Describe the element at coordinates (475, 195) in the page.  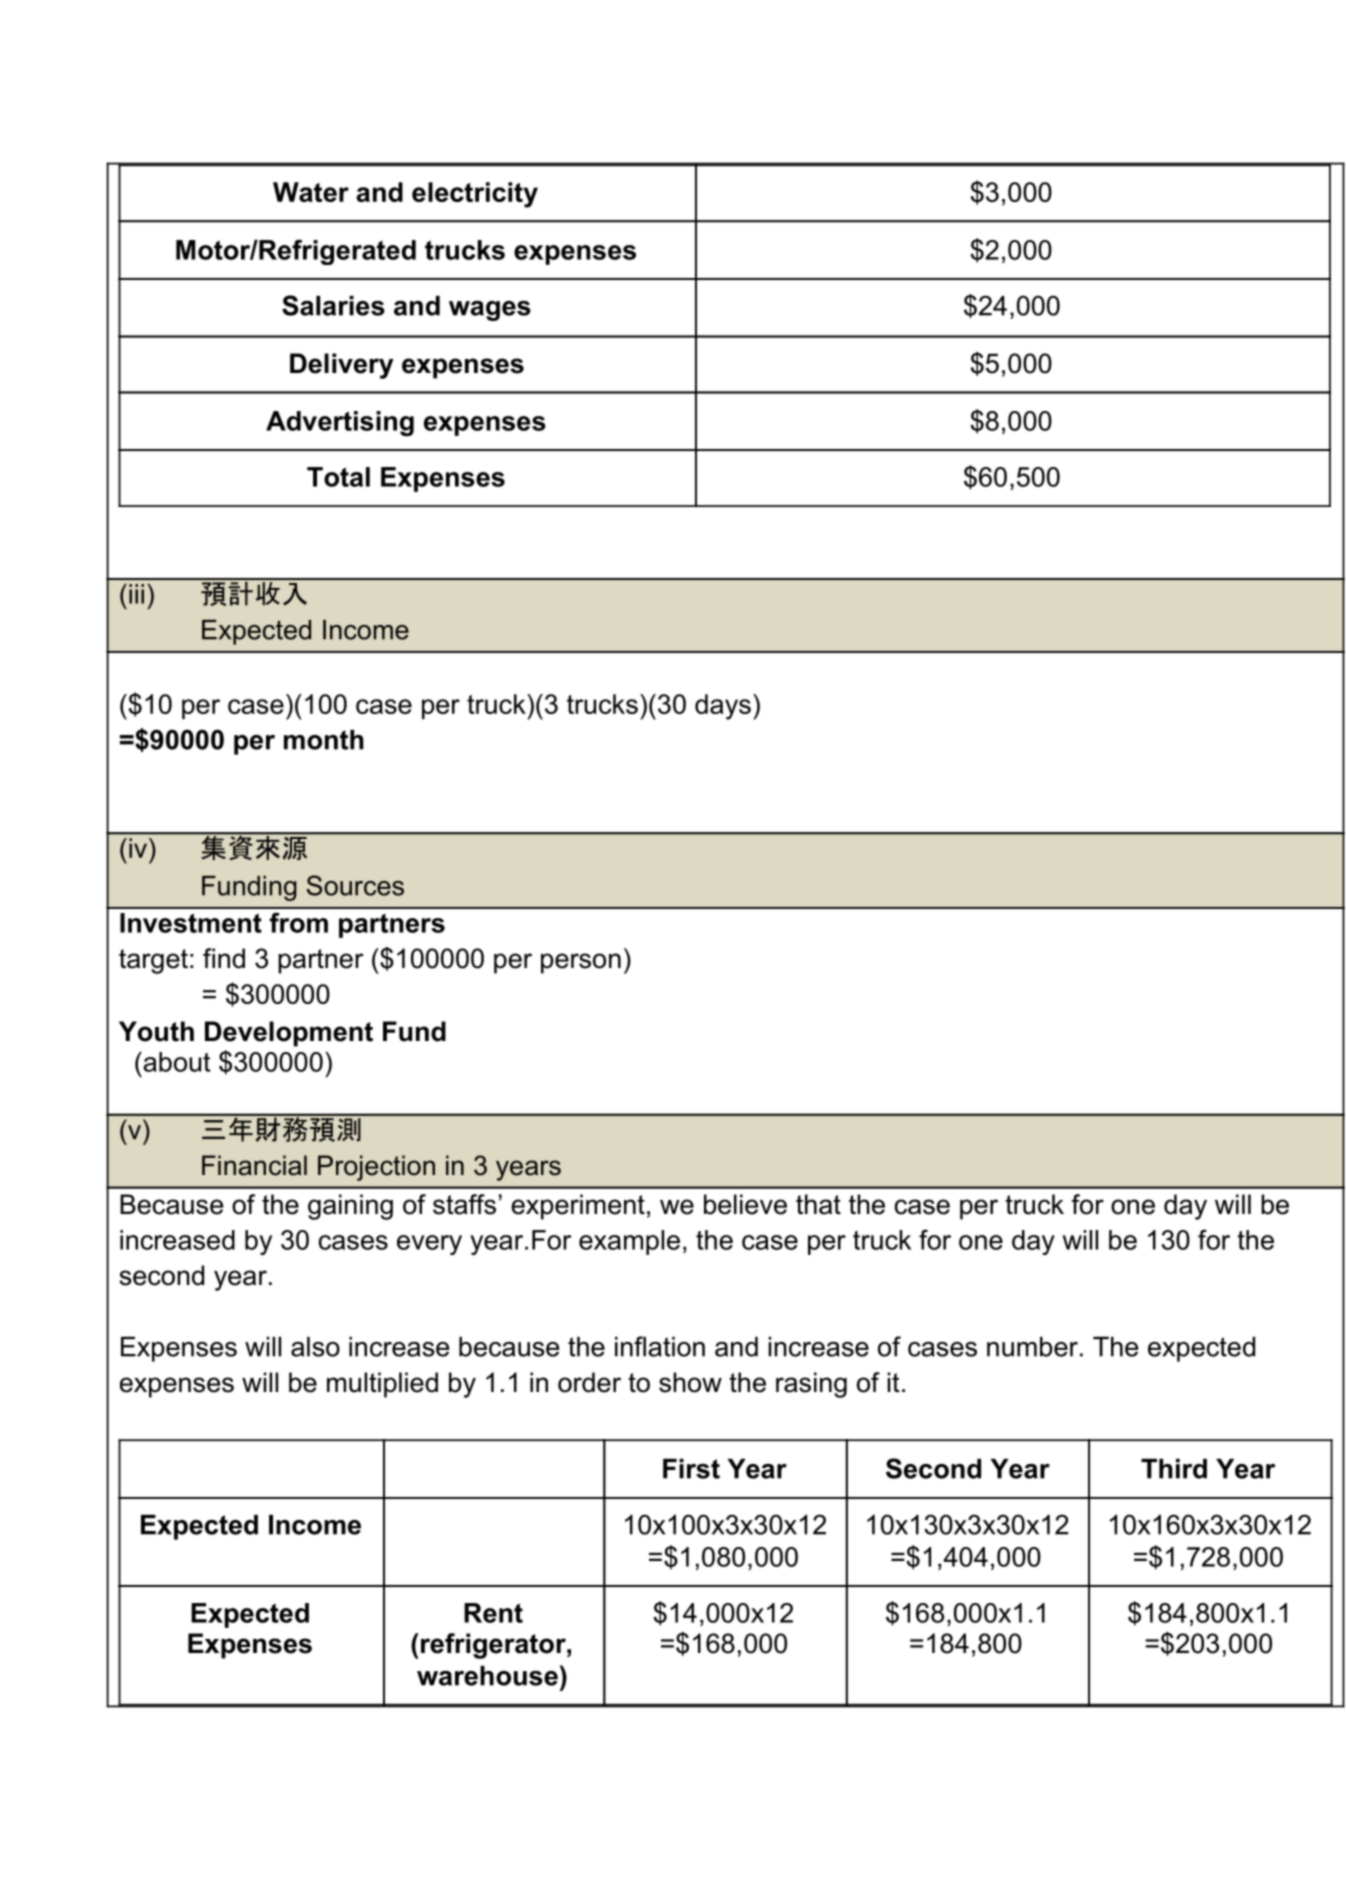
I see `electricity` at that location.
